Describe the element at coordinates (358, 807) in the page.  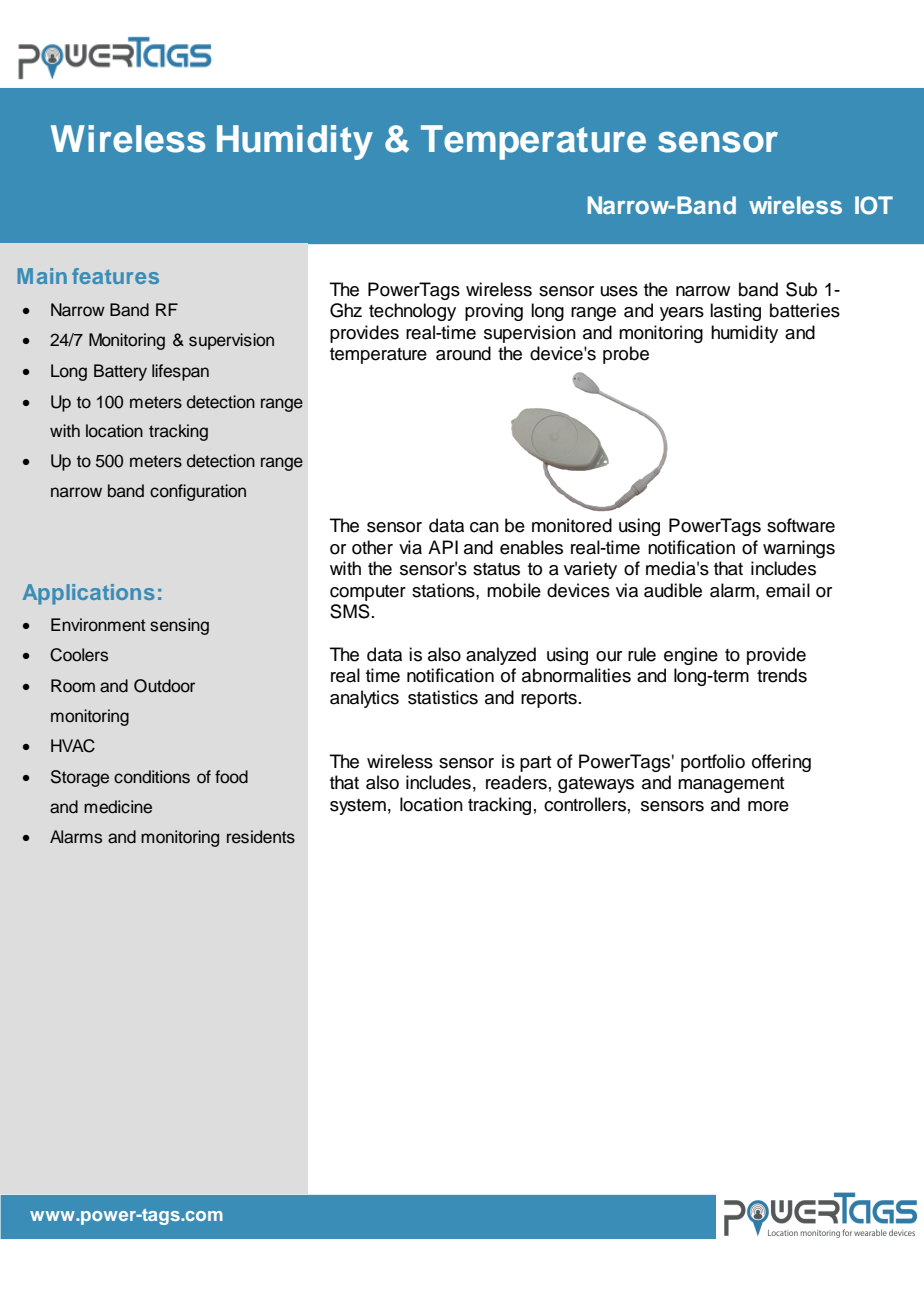
I see `system` at that location.
